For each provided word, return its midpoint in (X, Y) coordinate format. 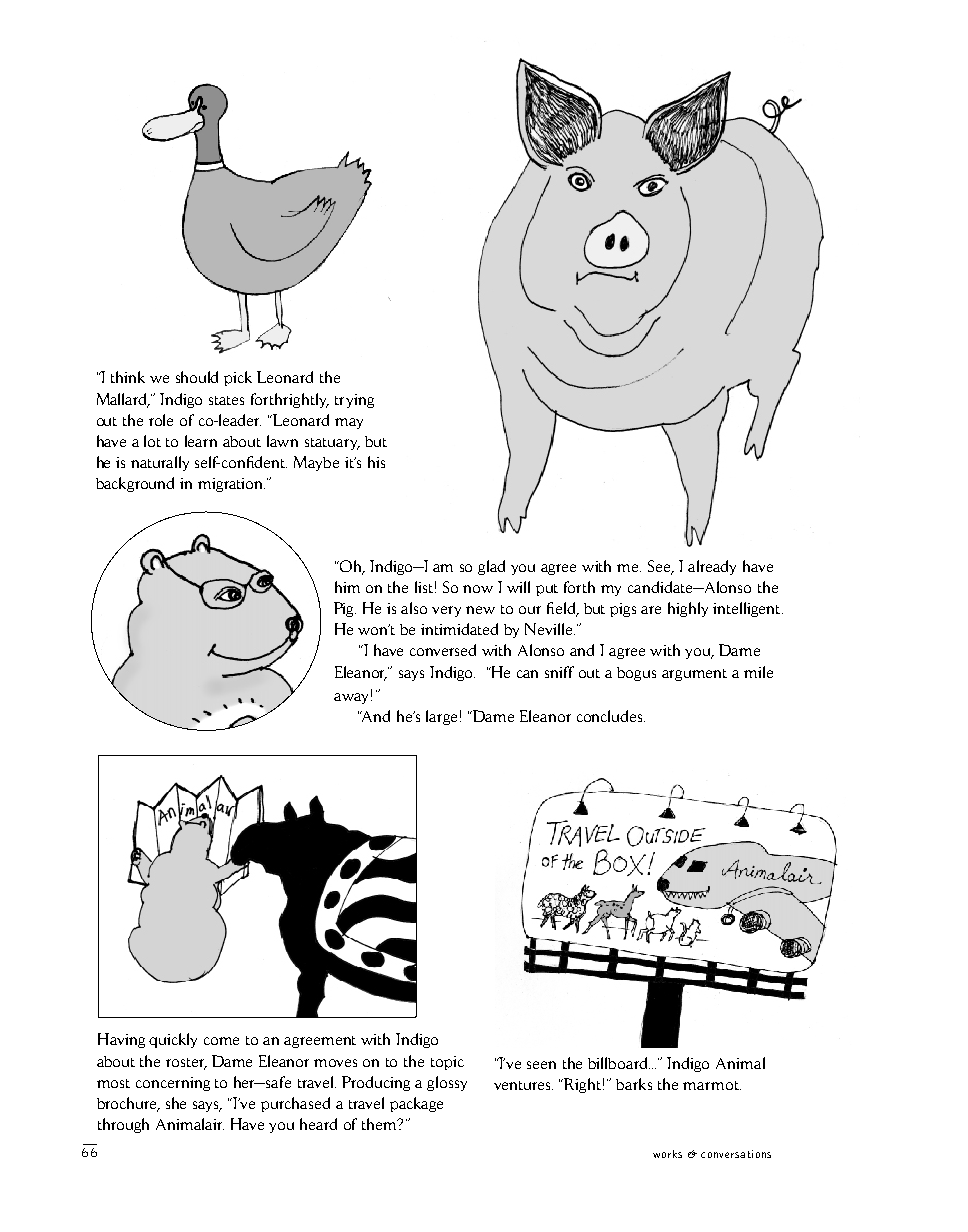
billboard (619, 1063)
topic (447, 1063)
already (712, 567)
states (226, 400)
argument (694, 675)
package (416, 1104)
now (478, 589)
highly (688, 609)
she (176, 1103)
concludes (611, 716)
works (667, 1154)
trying (354, 401)
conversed (443, 650)
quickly (173, 1040)
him (347, 587)
